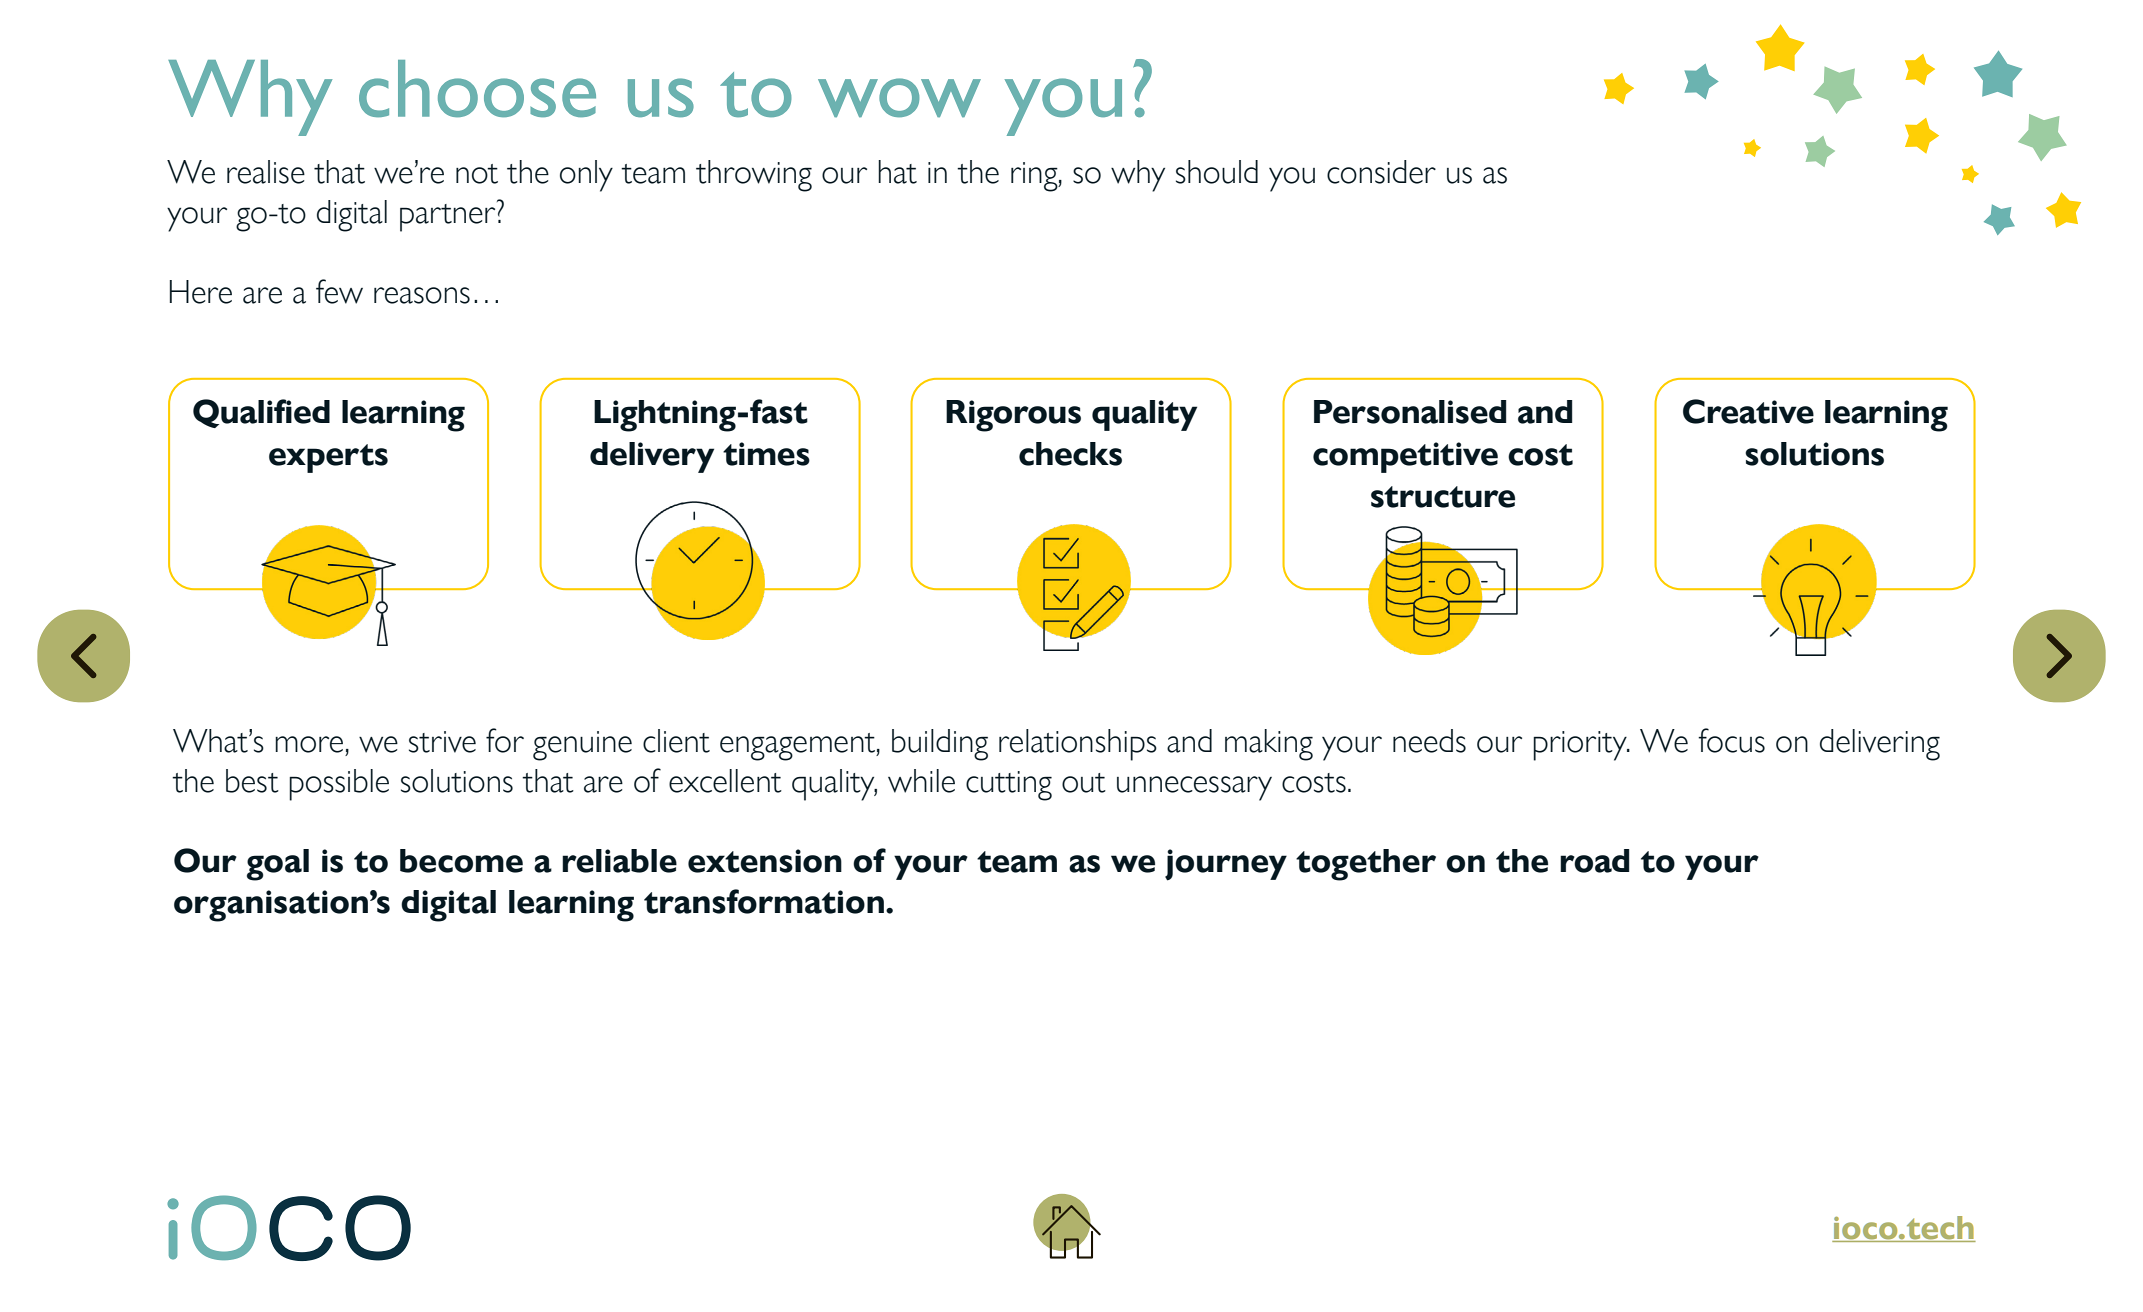 The height and width of the screenshot is (1312, 2143). Describe the element at coordinates (477, 88) in the screenshot. I see `choose` at that location.
